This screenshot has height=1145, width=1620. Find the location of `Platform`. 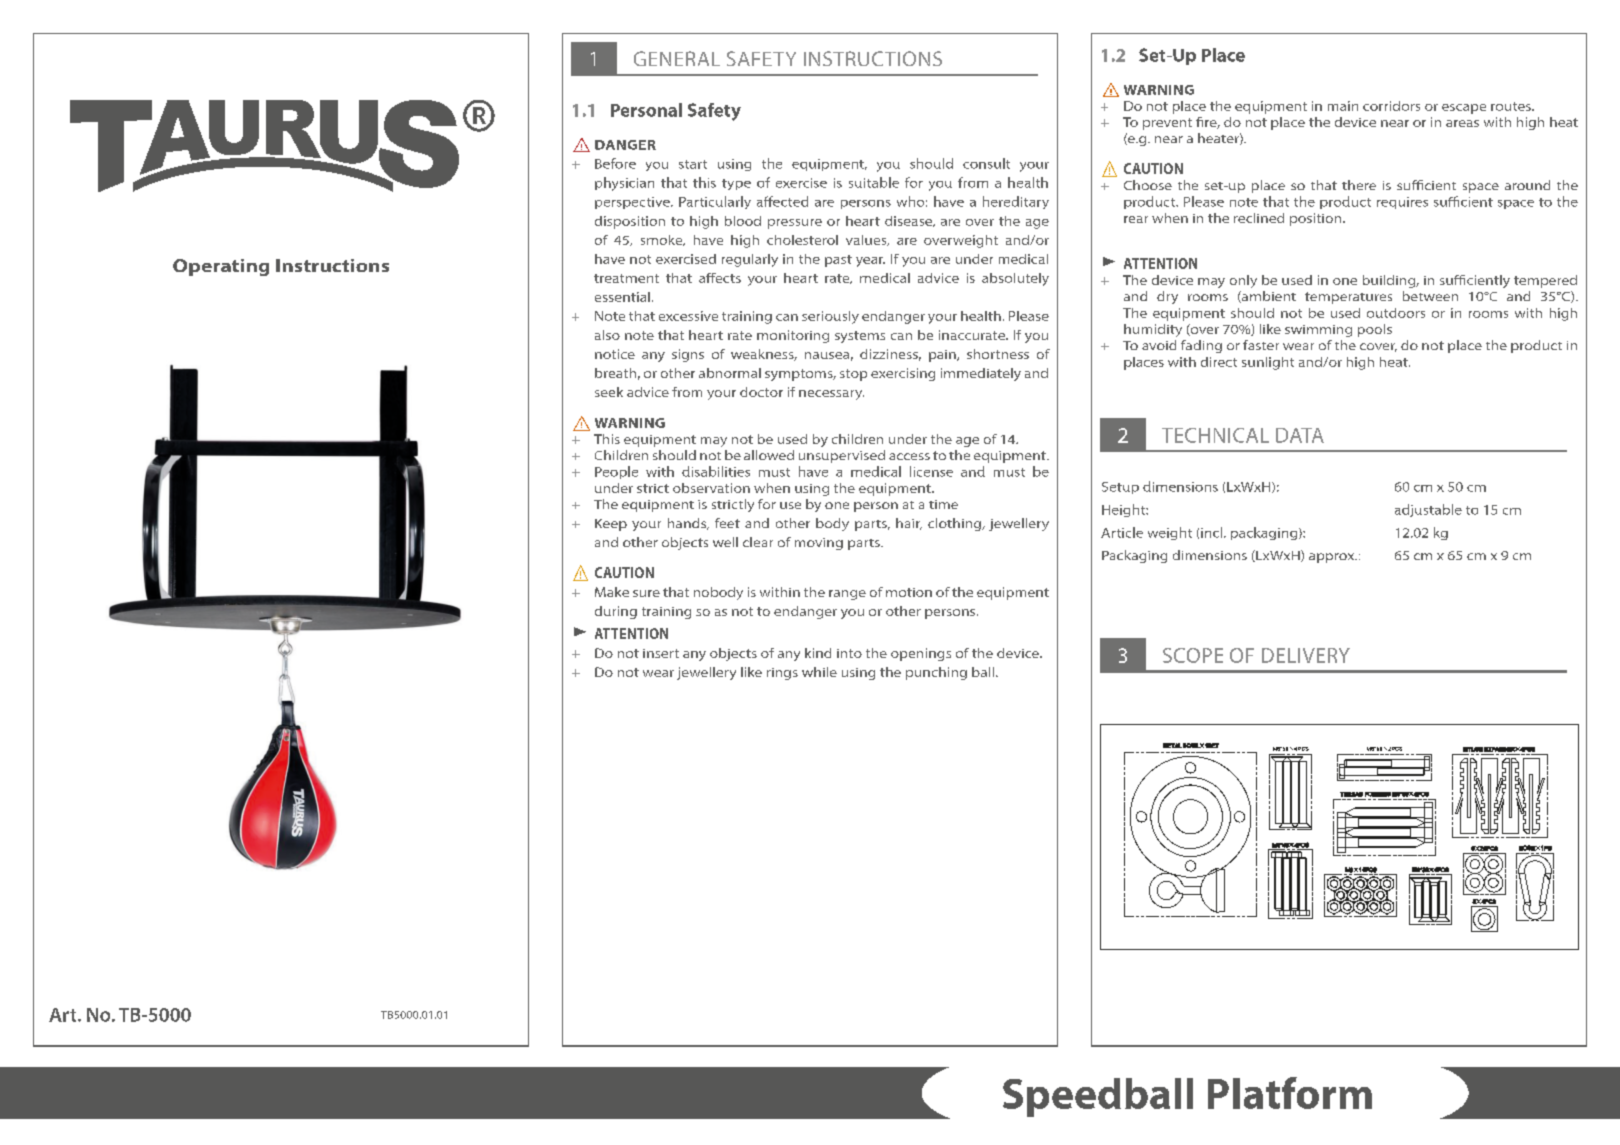

Platform is located at coordinates (1290, 1093).
